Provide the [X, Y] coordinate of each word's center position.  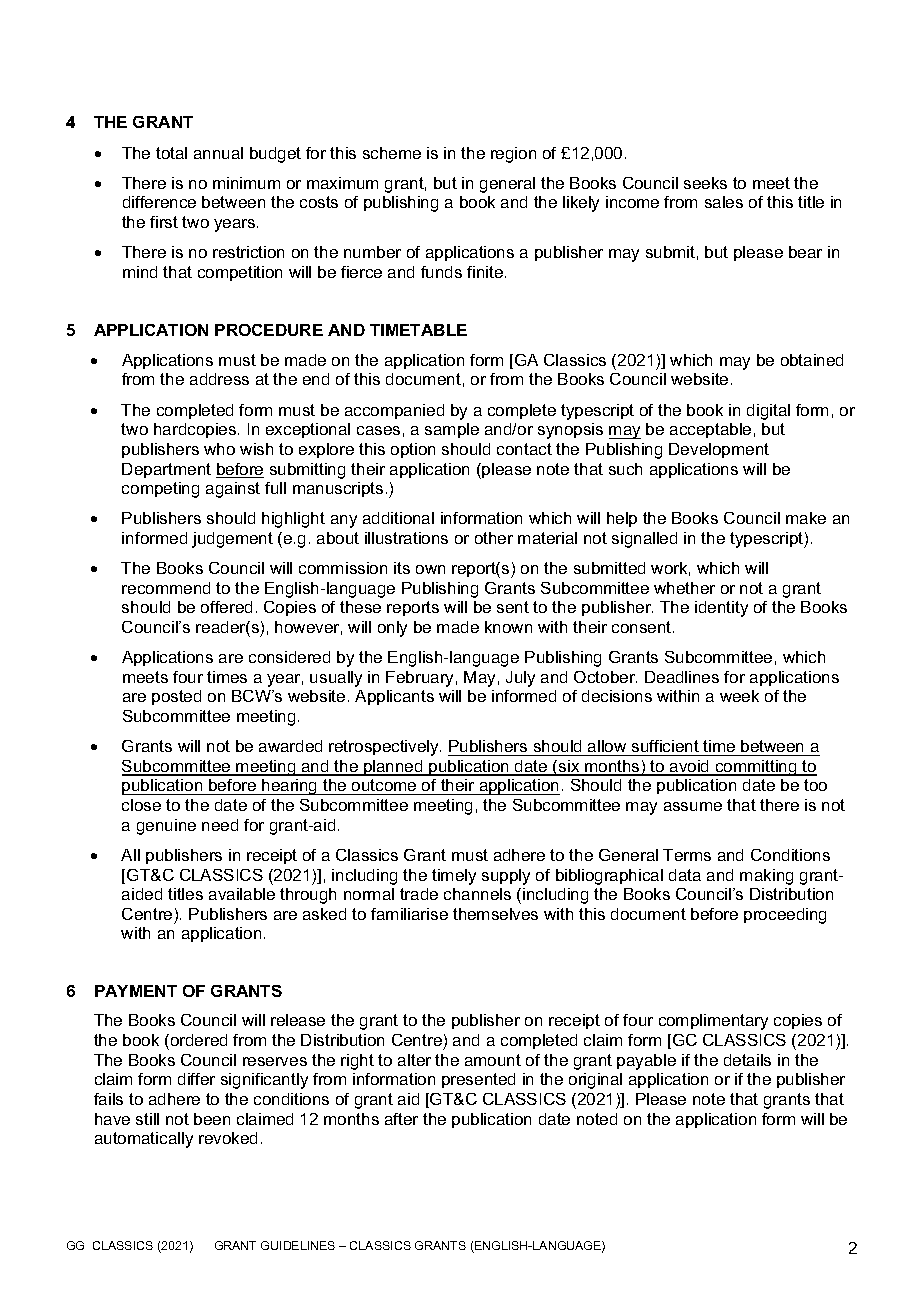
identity [721, 609]
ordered [197, 1040]
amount [493, 1060]
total [171, 153]
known [508, 627]
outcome [384, 787]
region [513, 155]
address [219, 379]
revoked [228, 1138]
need [220, 825]
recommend [166, 588]
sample [452, 430]
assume [693, 806]
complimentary [713, 1022]
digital [768, 412]
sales [724, 202]
